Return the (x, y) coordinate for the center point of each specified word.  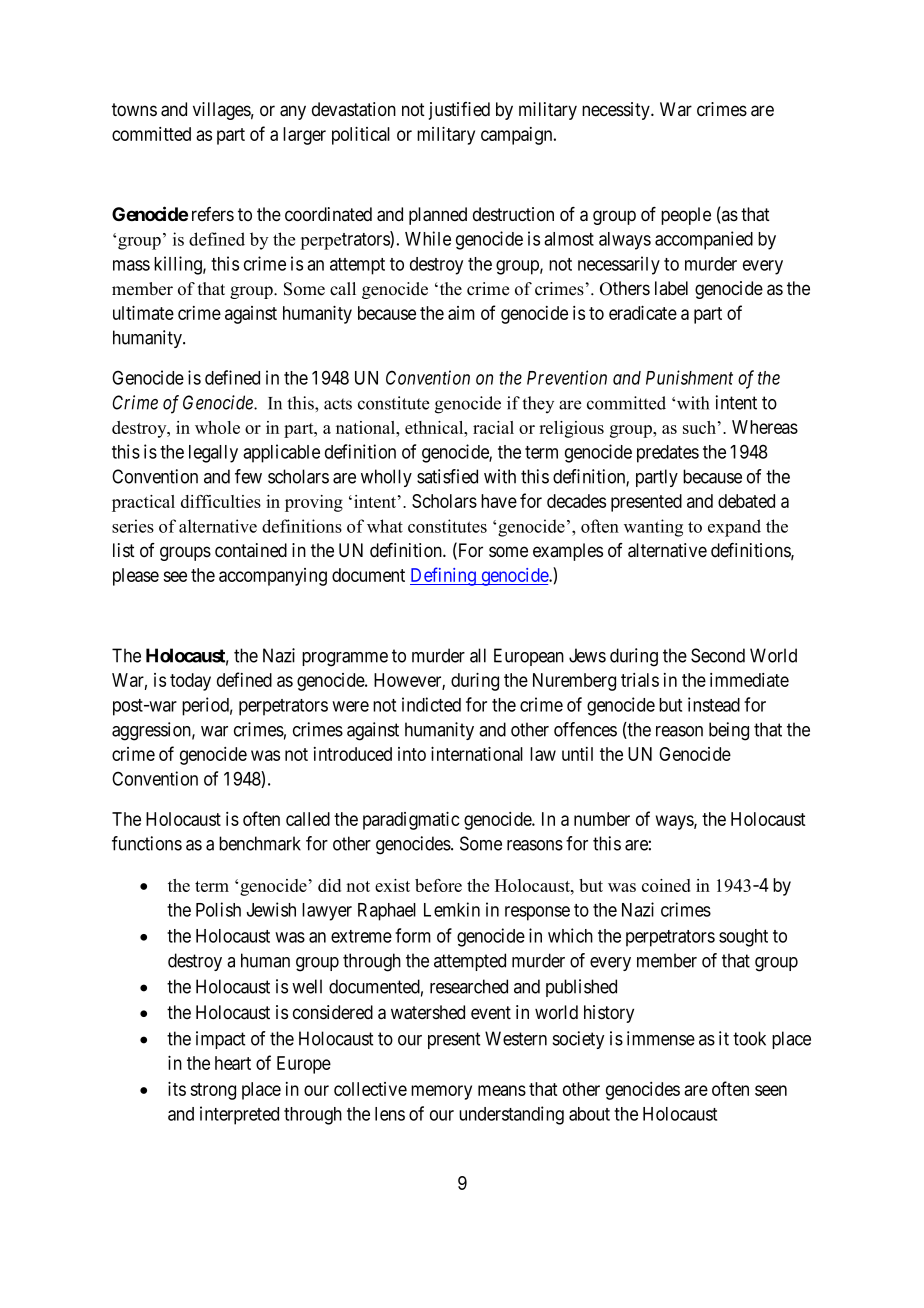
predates (668, 454)
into (412, 754)
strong (213, 1091)
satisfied (447, 476)
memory (441, 1092)
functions (147, 843)
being (729, 731)
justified (459, 111)
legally (213, 454)
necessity (617, 111)
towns (134, 110)
